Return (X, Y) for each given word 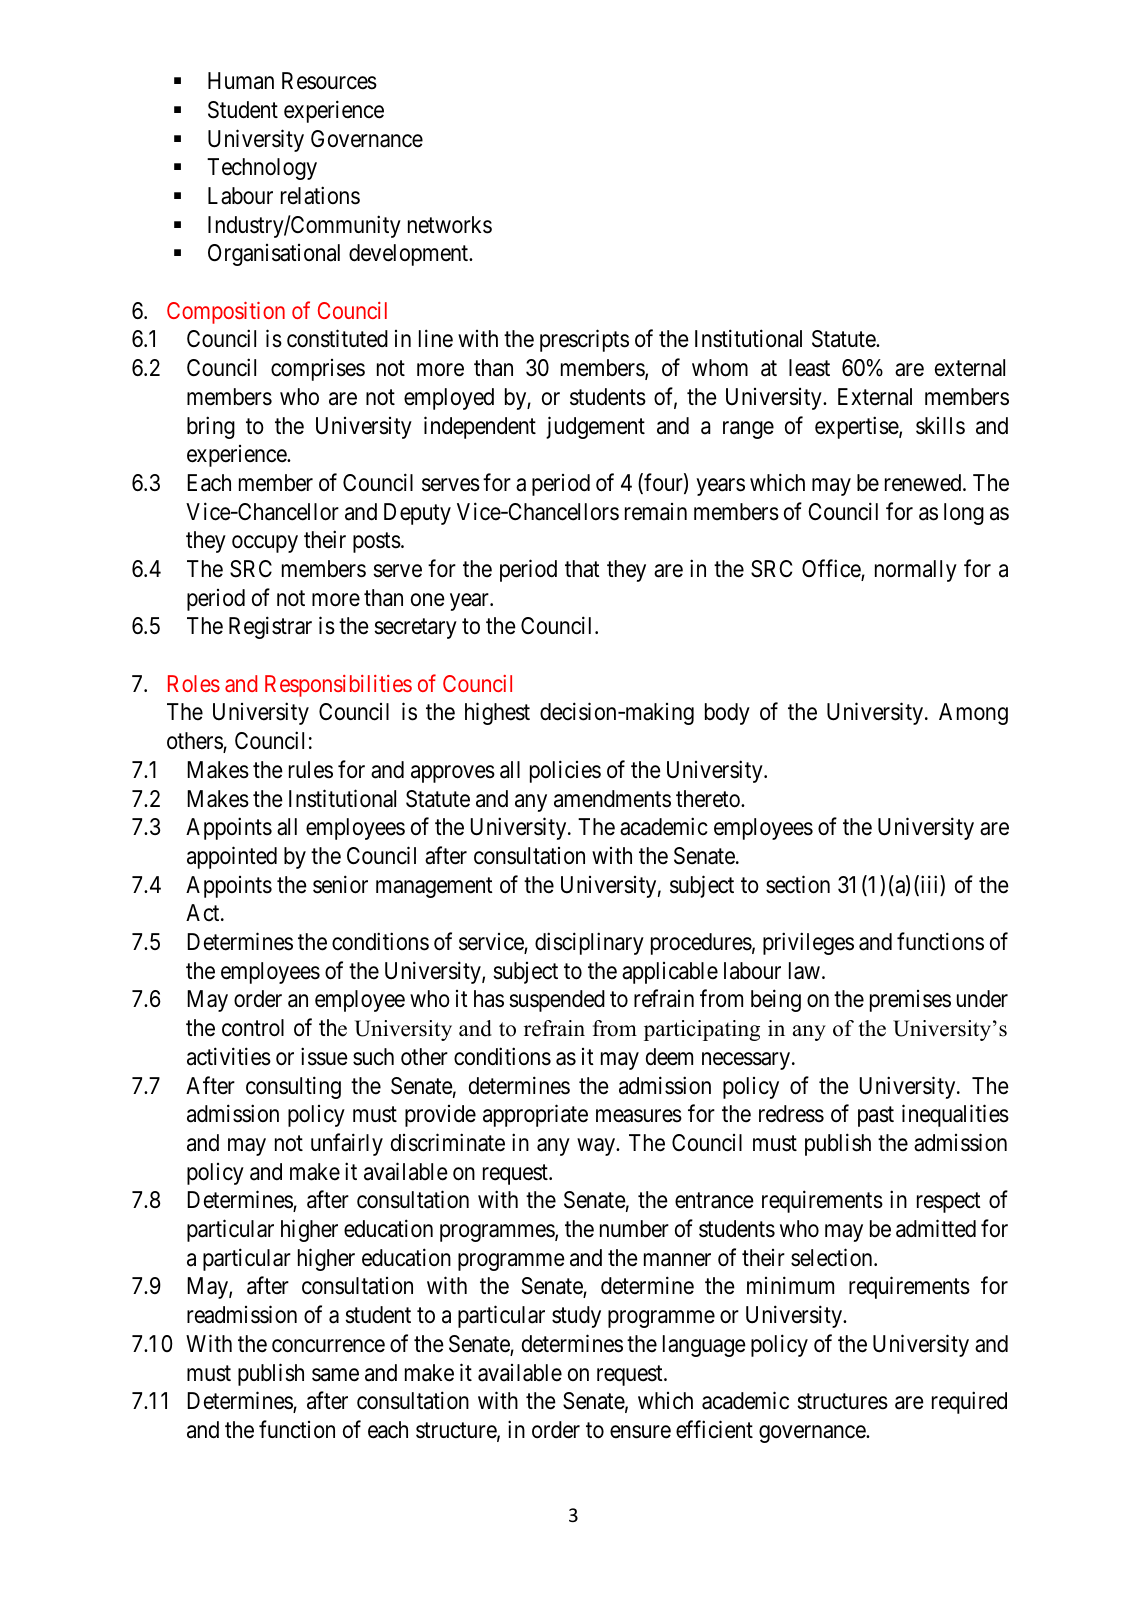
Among (973, 714)
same (335, 1375)
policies (565, 771)
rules (311, 770)
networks (450, 225)
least (809, 368)
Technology (262, 169)
